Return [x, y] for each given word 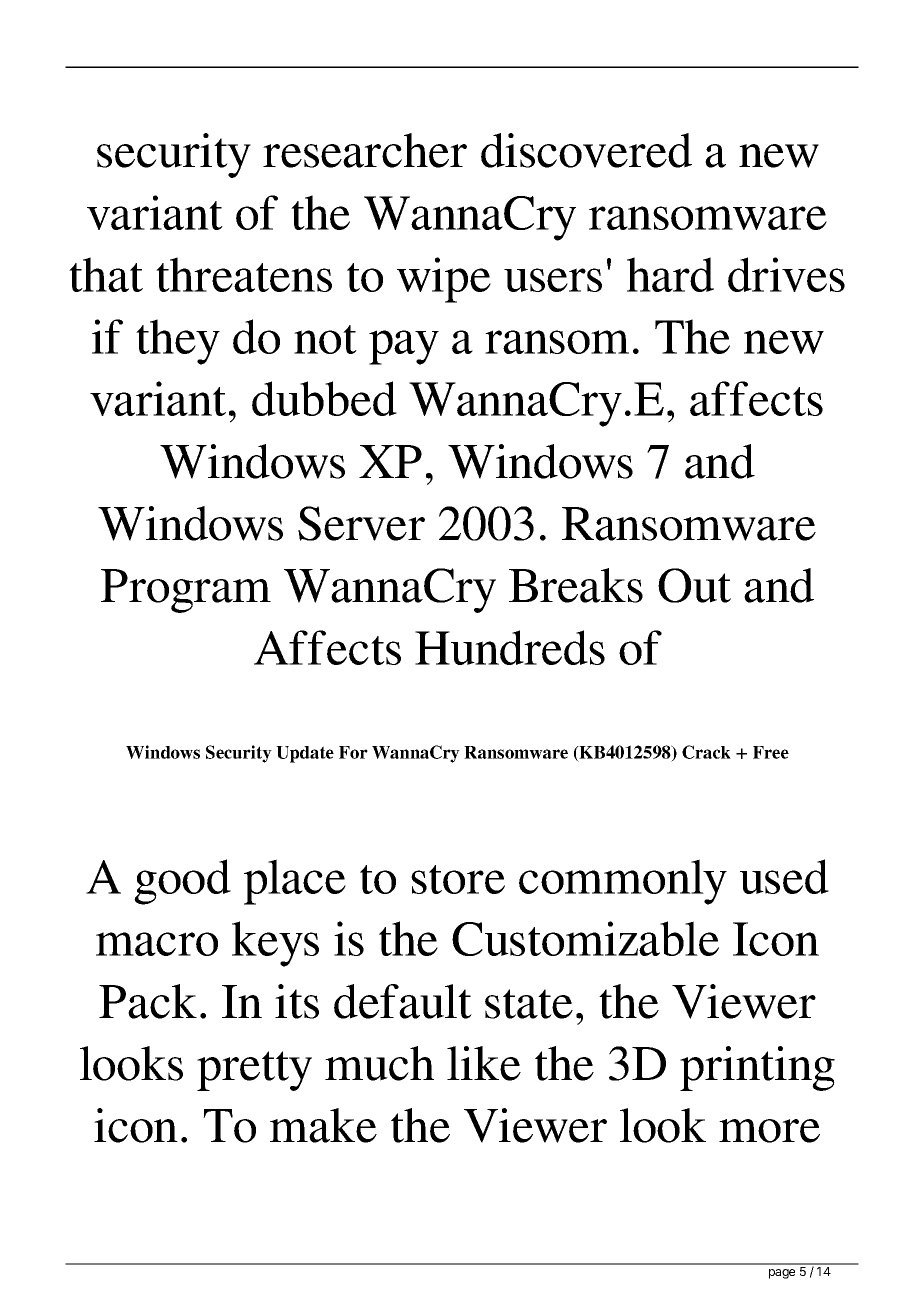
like [484, 1063]
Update [305, 754]
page [782, 1274]
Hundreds [510, 647]
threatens [244, 274]
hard [670, 274]
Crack [706, 752]
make [323, 1125]
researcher [365, 150]
